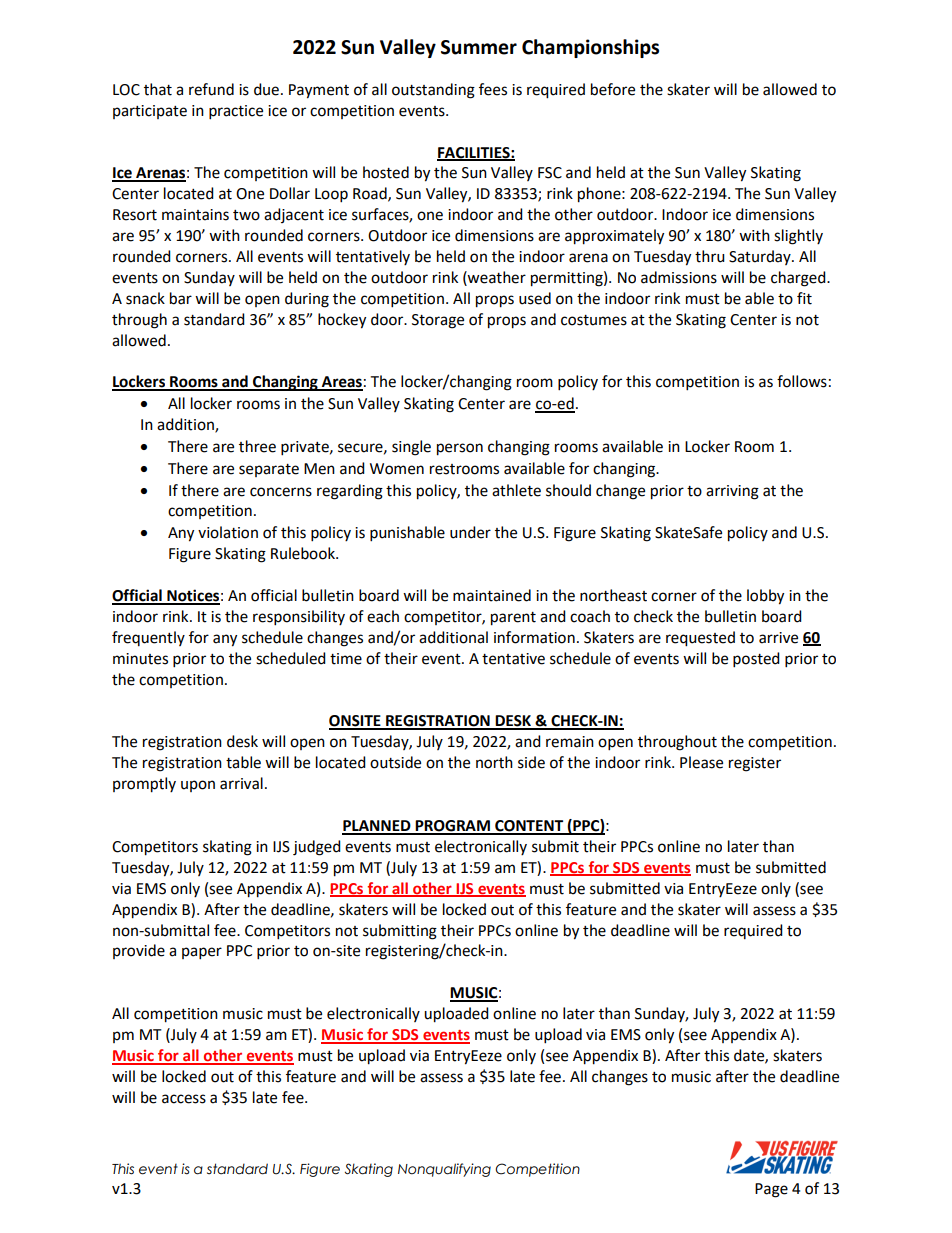 The height and width of the page is (1233, 952). What do you see at coordinates (492, 595) in the page?
I see `maintained` at bounding box center [492, 595].
